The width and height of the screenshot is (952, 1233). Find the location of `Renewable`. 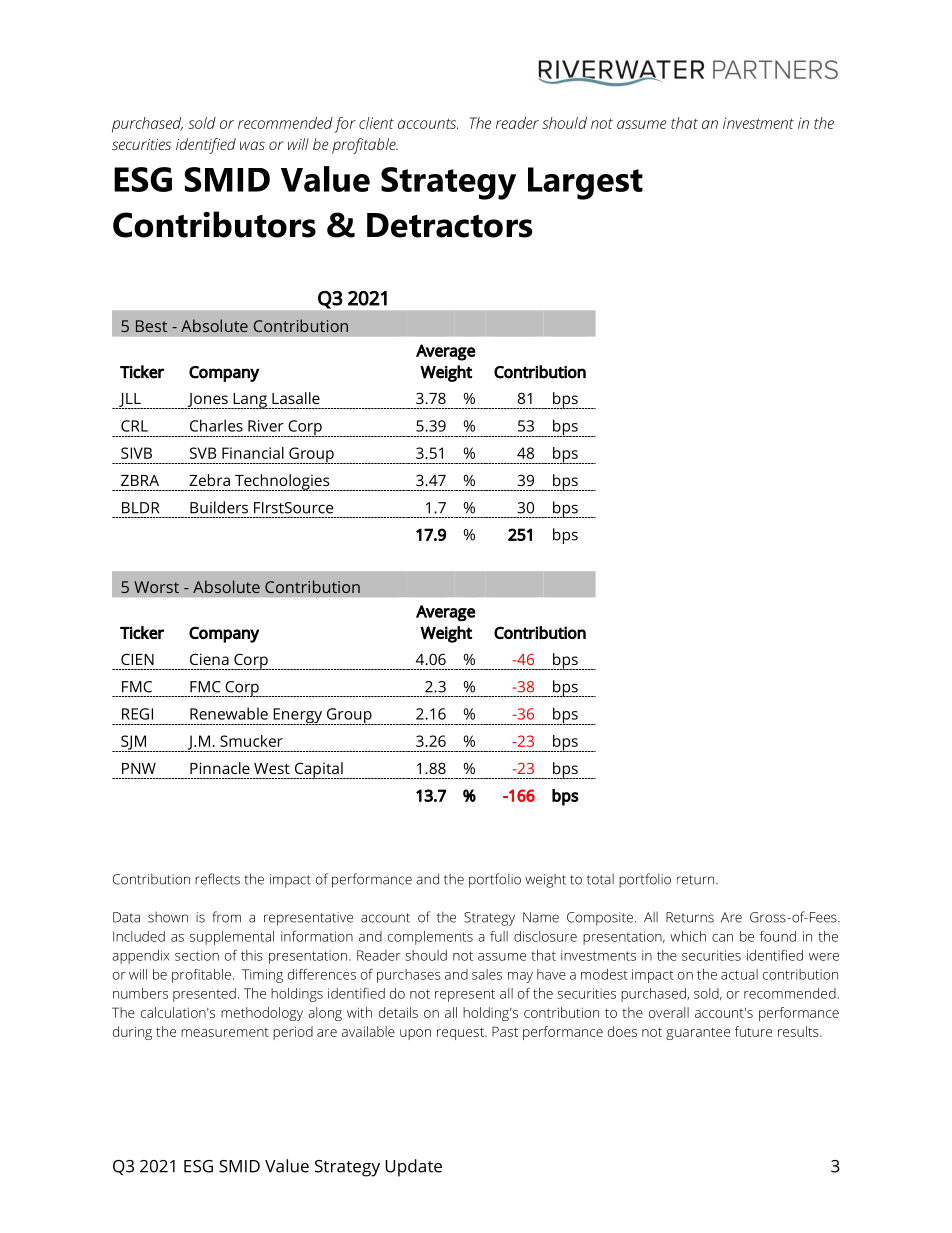

Renewable is located at coordinates (229, 713).
